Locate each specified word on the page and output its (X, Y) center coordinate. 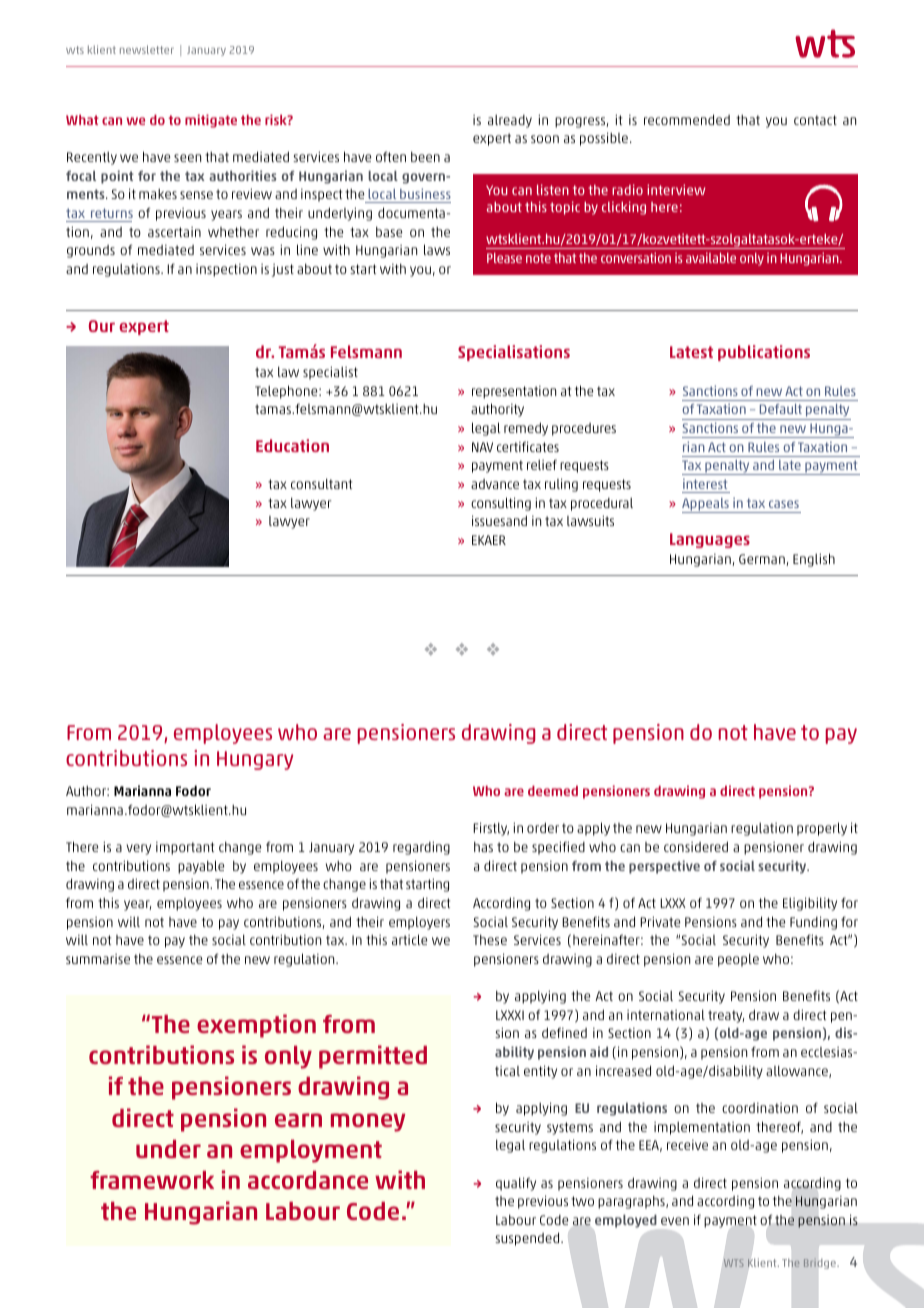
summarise (98, 959)
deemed (553, 790)
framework (152, 1180)
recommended (687, 119)
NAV (482, 447)
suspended (528, 1239)
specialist (330, 373)
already (510, 121)
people (738, 960)
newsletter (147, 49)
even (675, 1221)
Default (781, 409)
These (490, 939)
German (763, 560)
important (185, 848)
